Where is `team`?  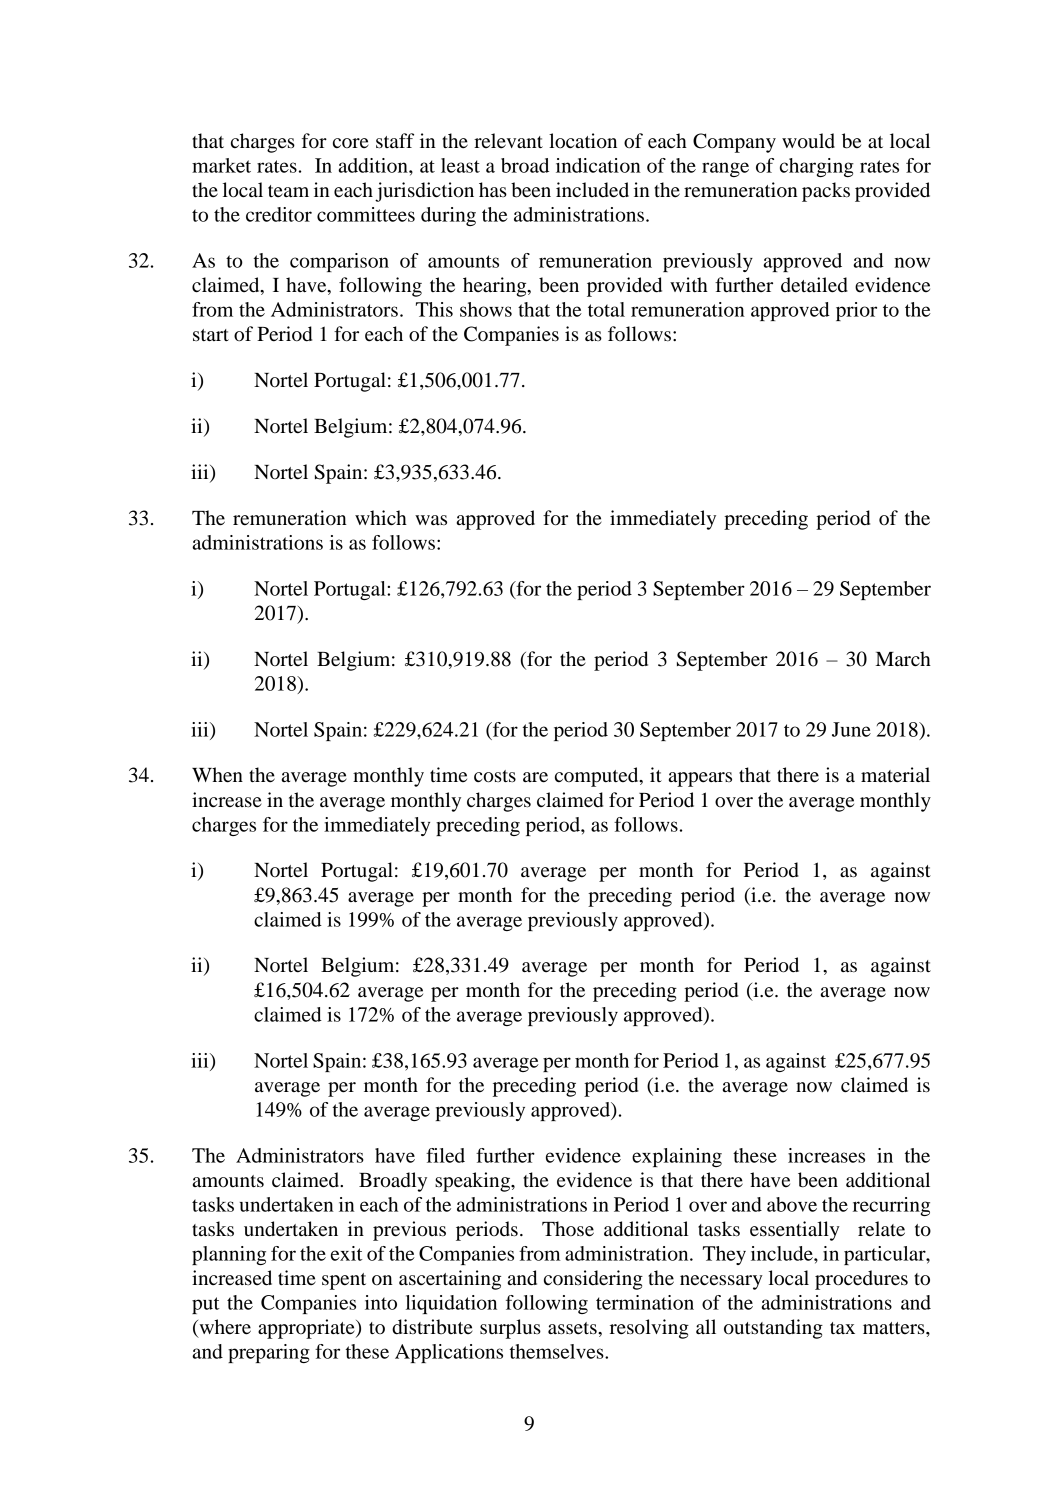 team is located at coordinates (288, 191).
